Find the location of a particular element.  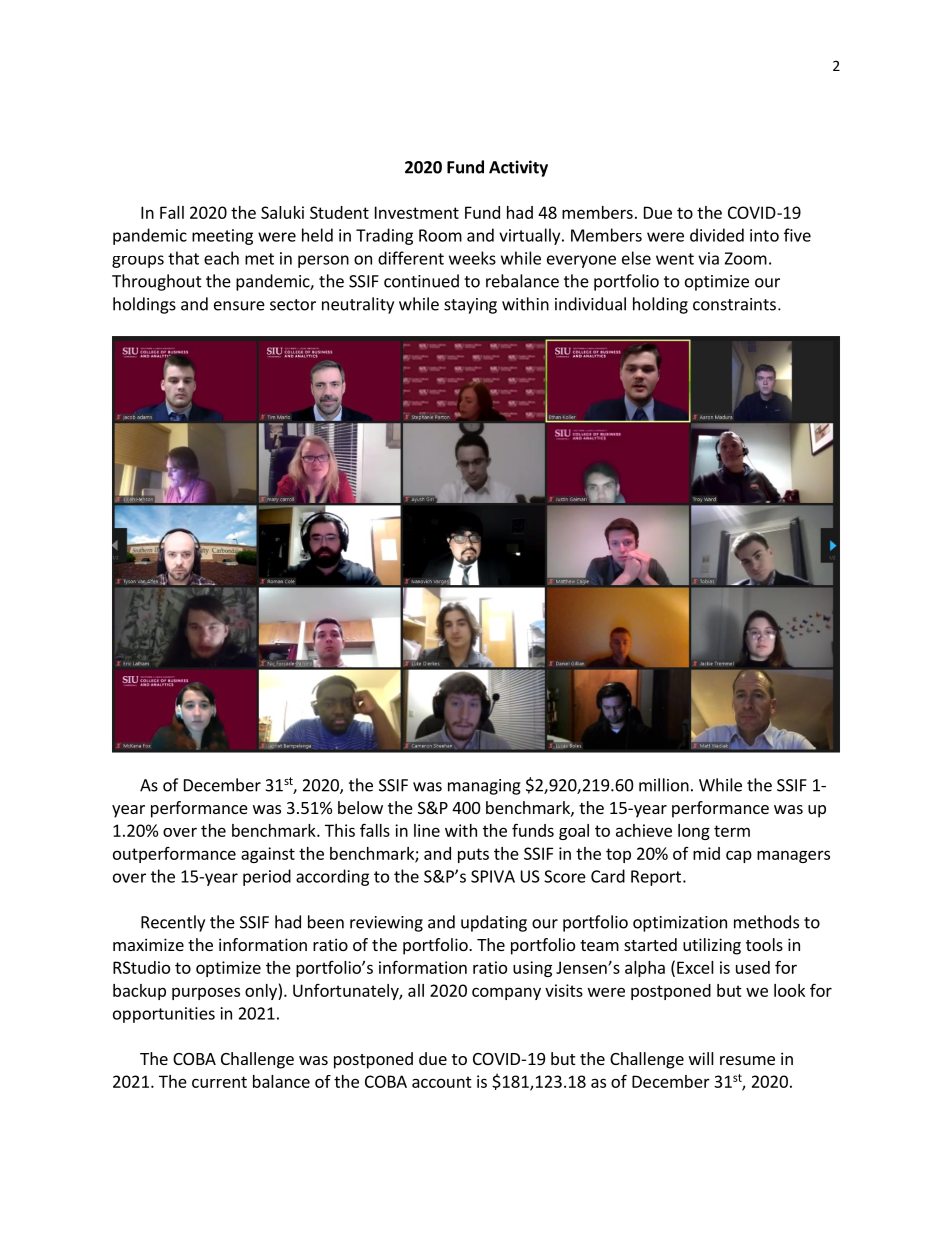

ensure is located at coordinates (239, 306).
